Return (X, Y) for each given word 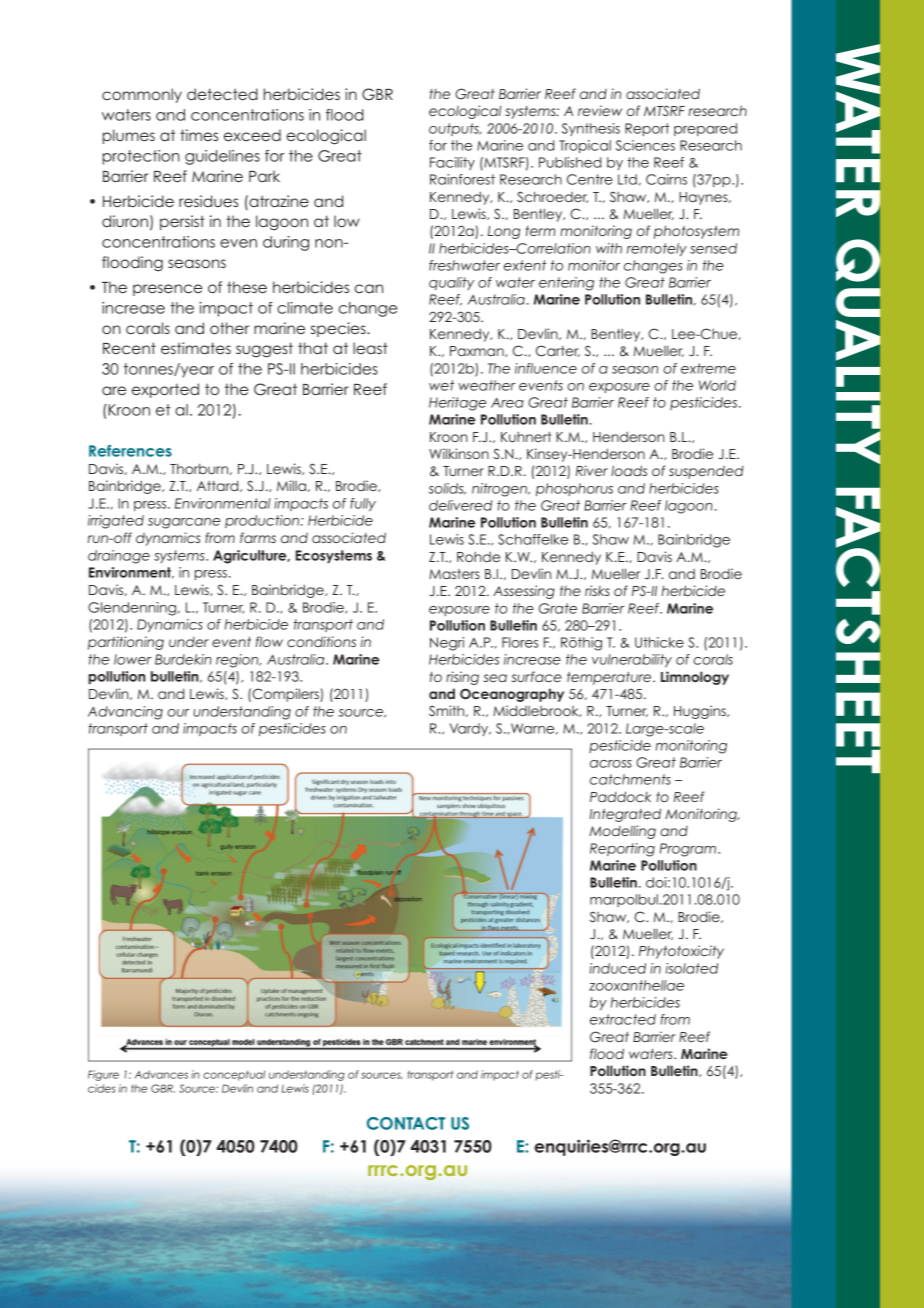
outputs (455, 129)
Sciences (645, 145)
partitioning (126, 643)
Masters (454, 574)
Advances (161, 1074)
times (199, 135)
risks (597, 590)
